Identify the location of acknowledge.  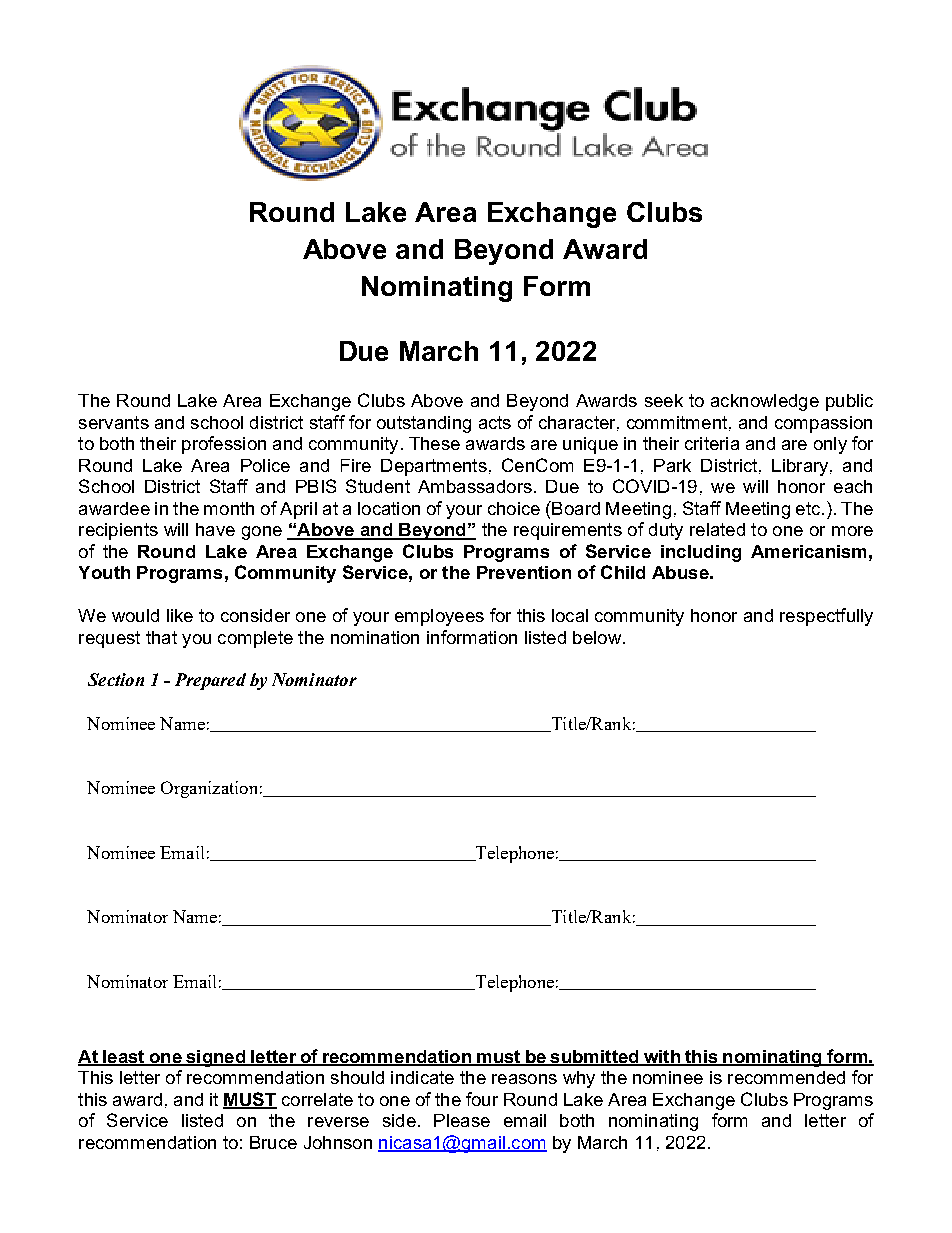
(765, 402).
